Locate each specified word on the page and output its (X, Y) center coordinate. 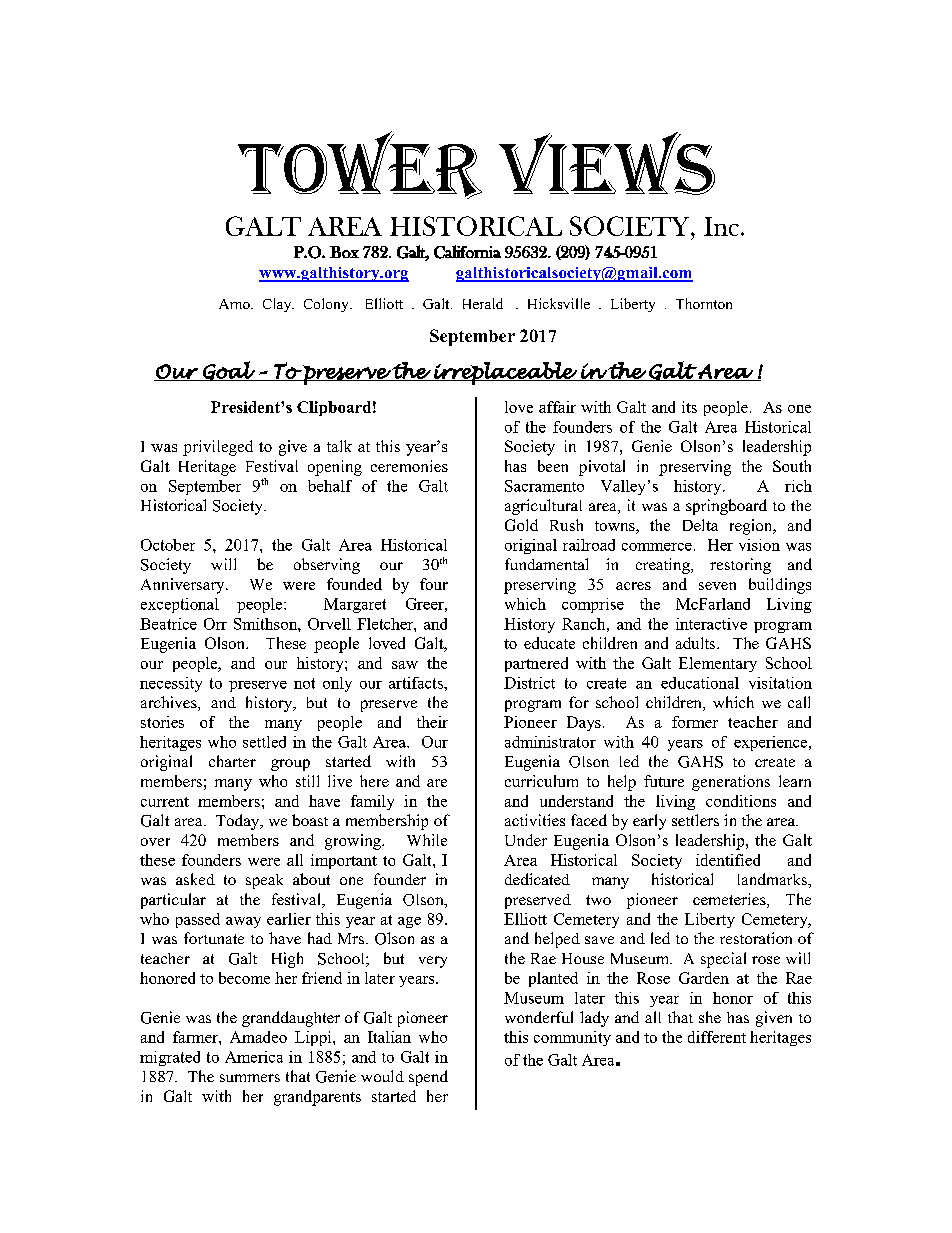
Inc (721, 226)
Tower (360, 165)
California (467, 252)
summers (250, 1078)
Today (239, 822)
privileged (218, 448)
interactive (711, 624)
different (717, 1037)
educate (549, 643)
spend (428, 1078)
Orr (215, 624)
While (427, 840)
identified (728, 860)
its (689, 407)
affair (557, 407)
